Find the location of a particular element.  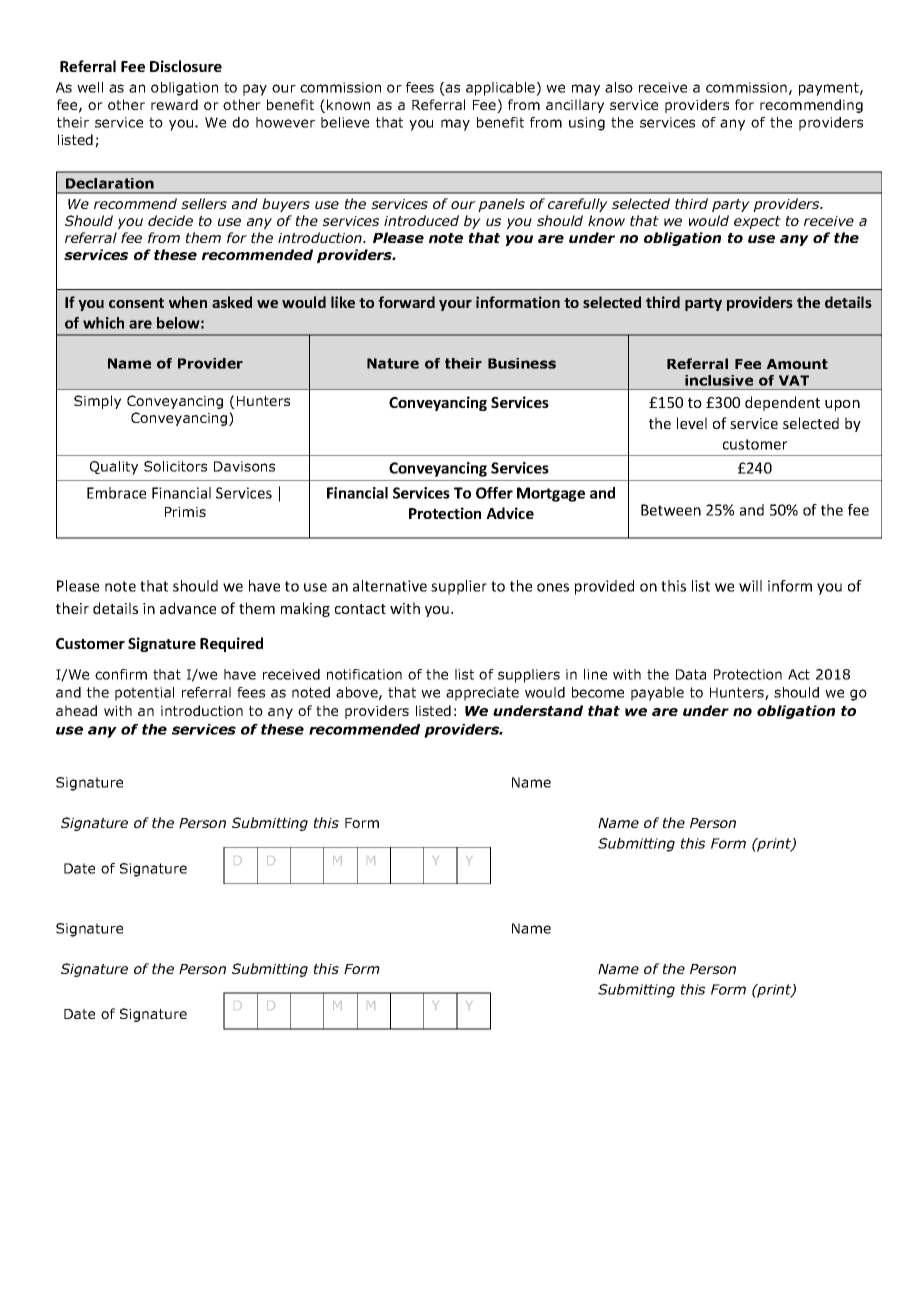

expect is located at coordinates (757, 222).
